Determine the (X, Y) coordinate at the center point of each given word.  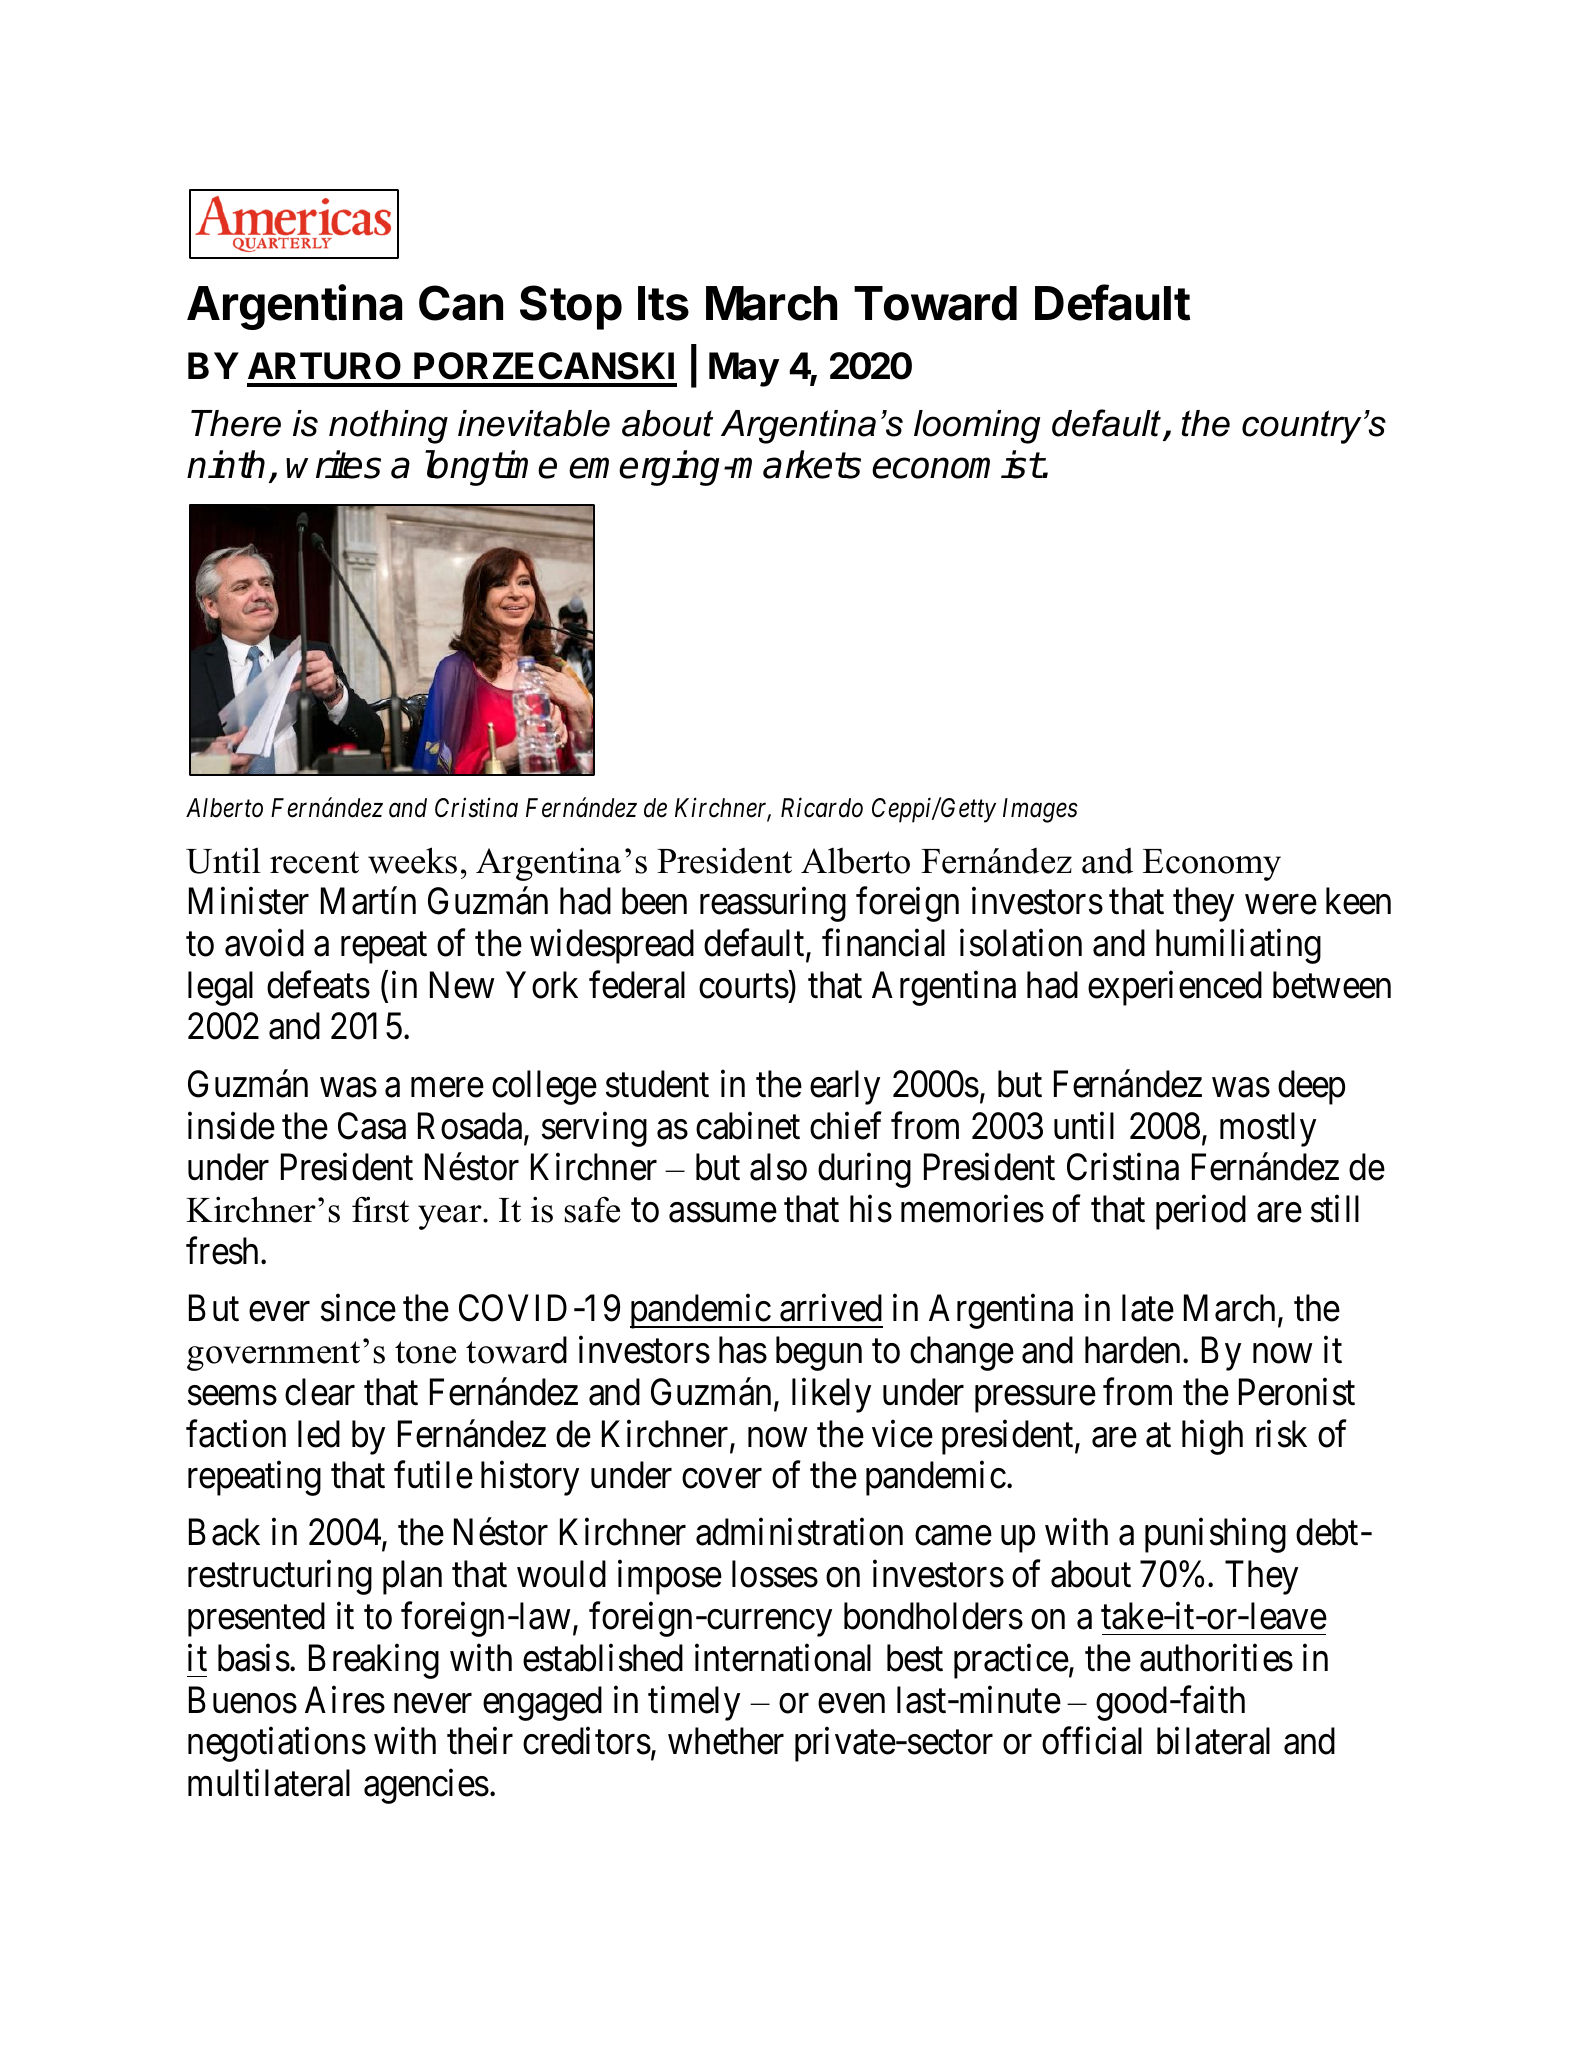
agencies (426, 1786)
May (744, 369)
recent (314, 862)
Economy (1212, 865)
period (1201, 1212)
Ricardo (822, 808)
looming (977, 427)
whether (726, 1741)
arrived (831, 1308)
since (358, 1308)
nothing (388, 427)
